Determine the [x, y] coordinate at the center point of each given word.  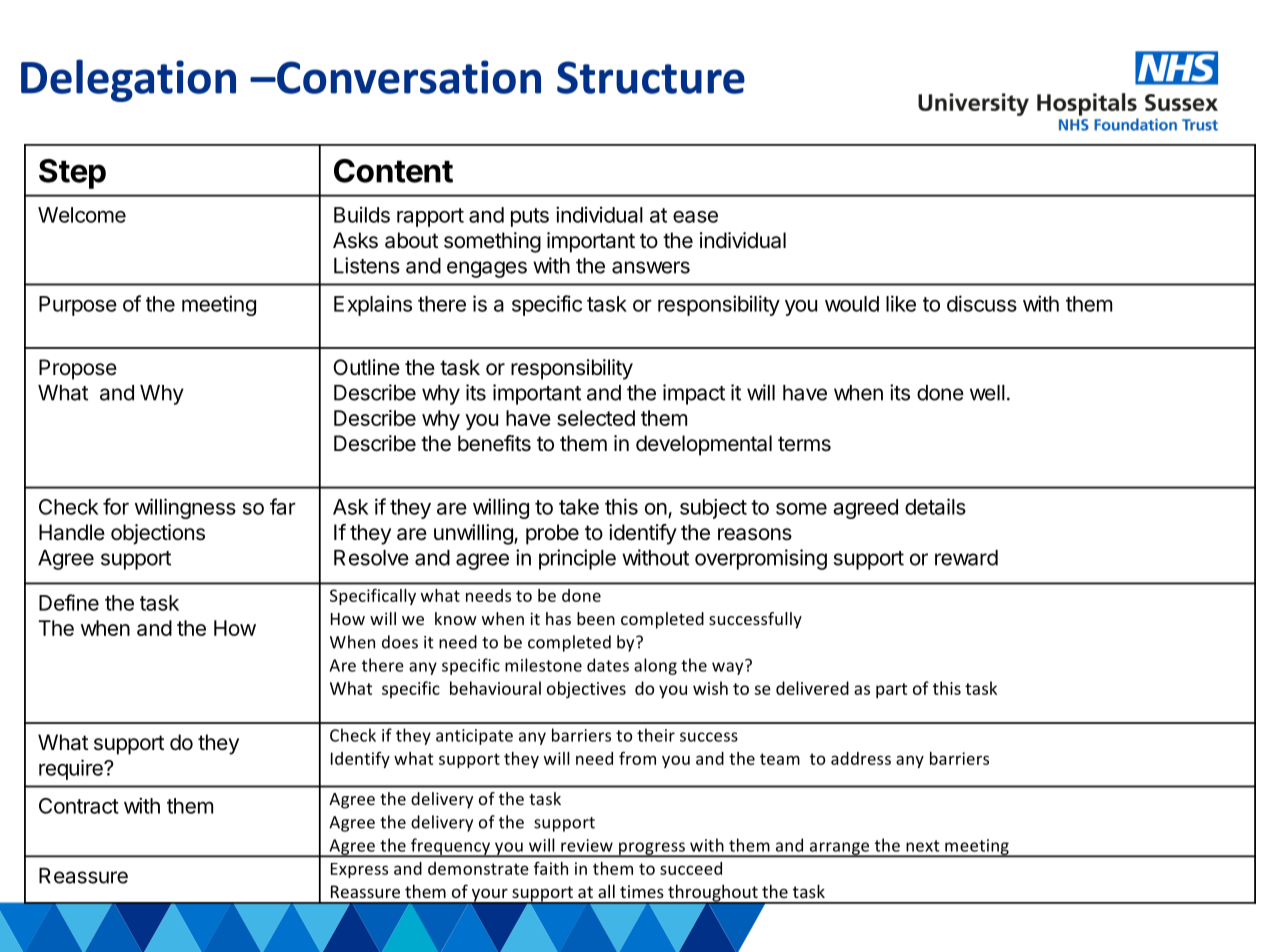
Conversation [408, 77]
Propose [78, 369]
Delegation [128, 80]
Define [69, 602]
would [852, 304]
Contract [79, 806]
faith [551, 868]
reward [966, 558]
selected [596, 418]
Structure [651, 77]
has [558, 618]
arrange [839, 849]
